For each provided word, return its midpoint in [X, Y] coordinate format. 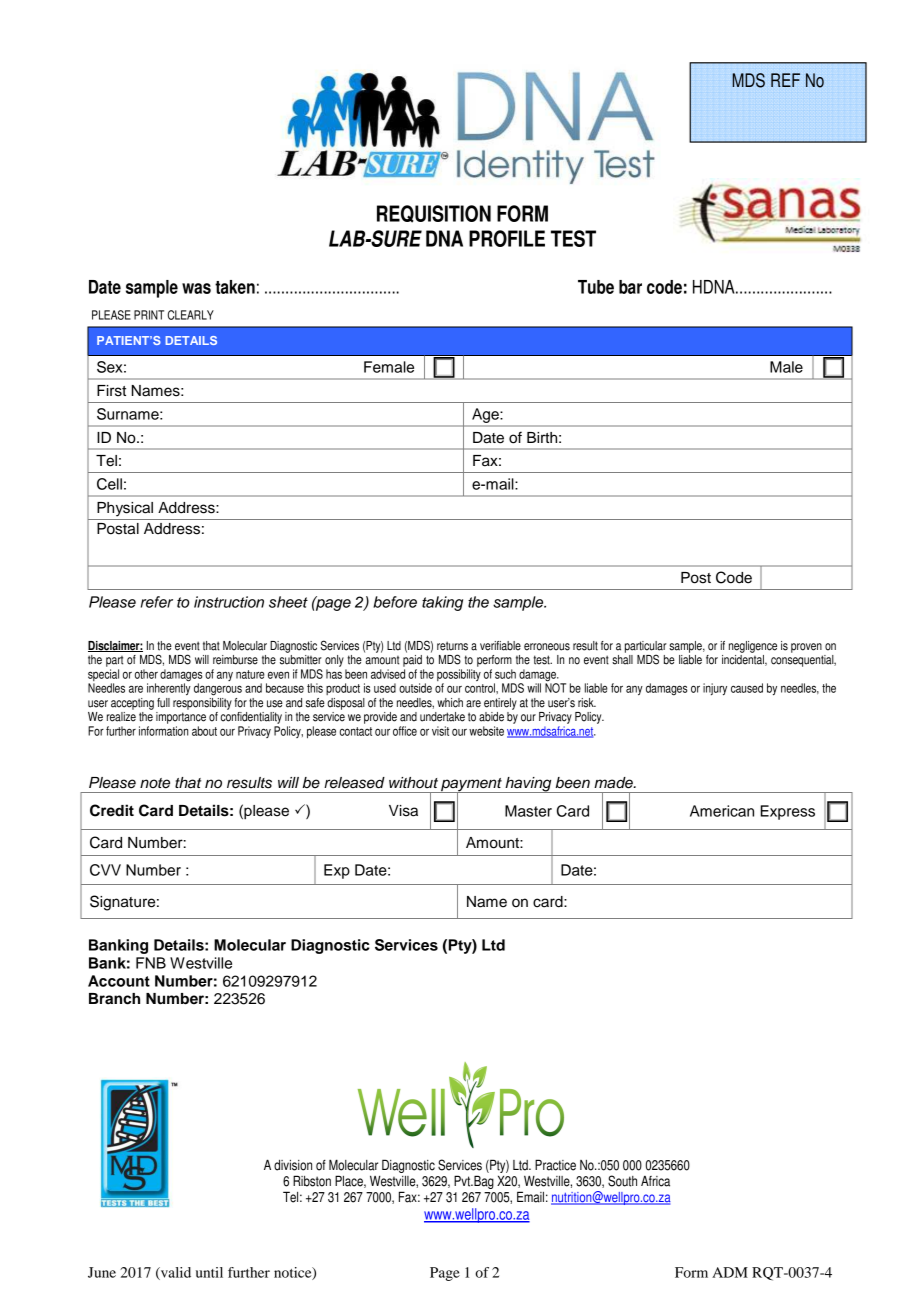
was [196, 288]
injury [715, 689]
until [209, 1272]
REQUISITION [434, 214]
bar [630, 287]
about [204, 731]
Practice [555, 1165]
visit [440, 731]
